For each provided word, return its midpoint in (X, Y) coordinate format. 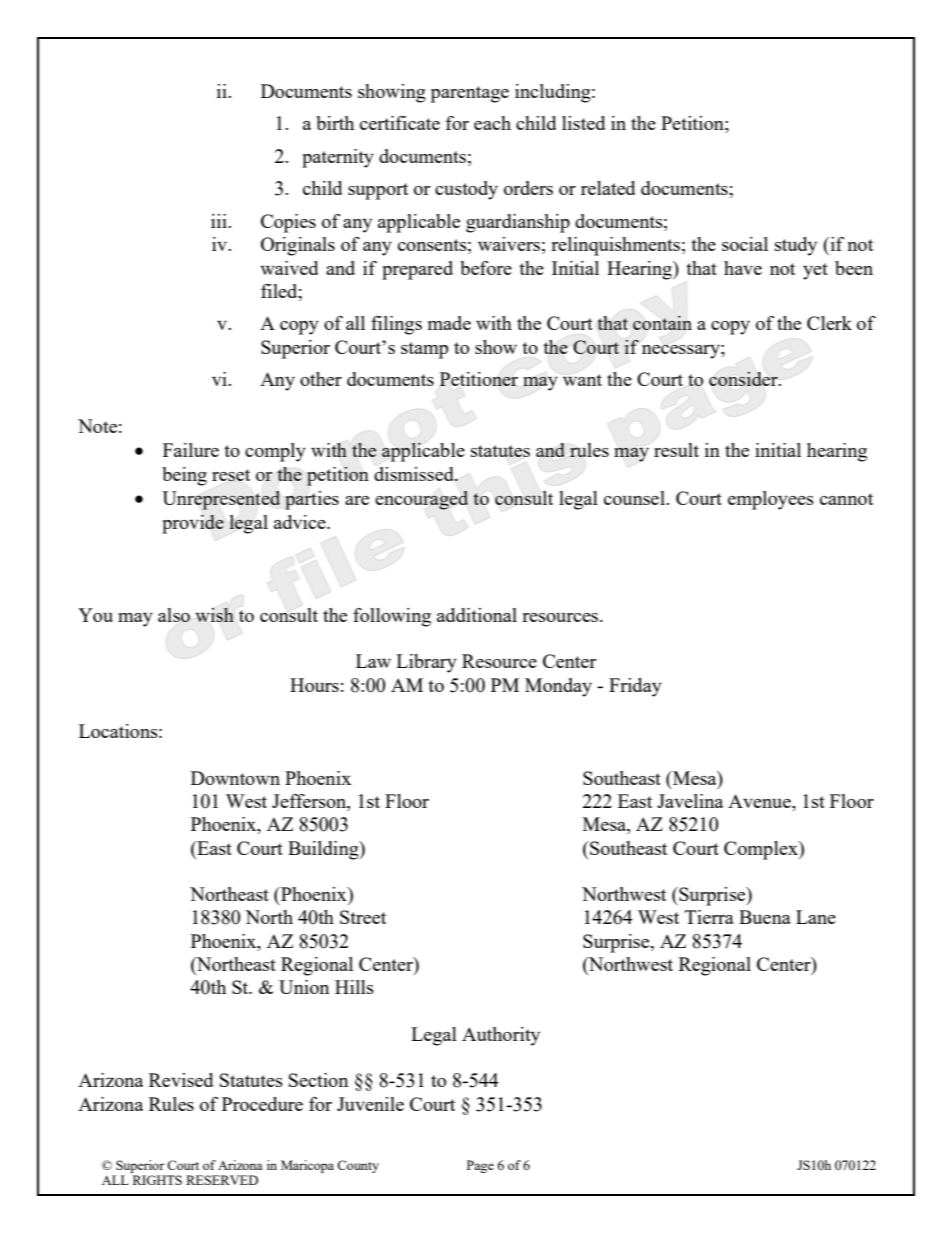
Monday (558, 687)
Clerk (829, 323)
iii (220, 221)
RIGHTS (157, 1180)
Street (363, 917)
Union (304, 987)
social (745, 244)
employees (771, 500)
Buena (765, 917)
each (492, 123)
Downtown (235, 778)
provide (193, 524)
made (449, 323)
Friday (635, 687)
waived (289, 268)
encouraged (421, 500)
